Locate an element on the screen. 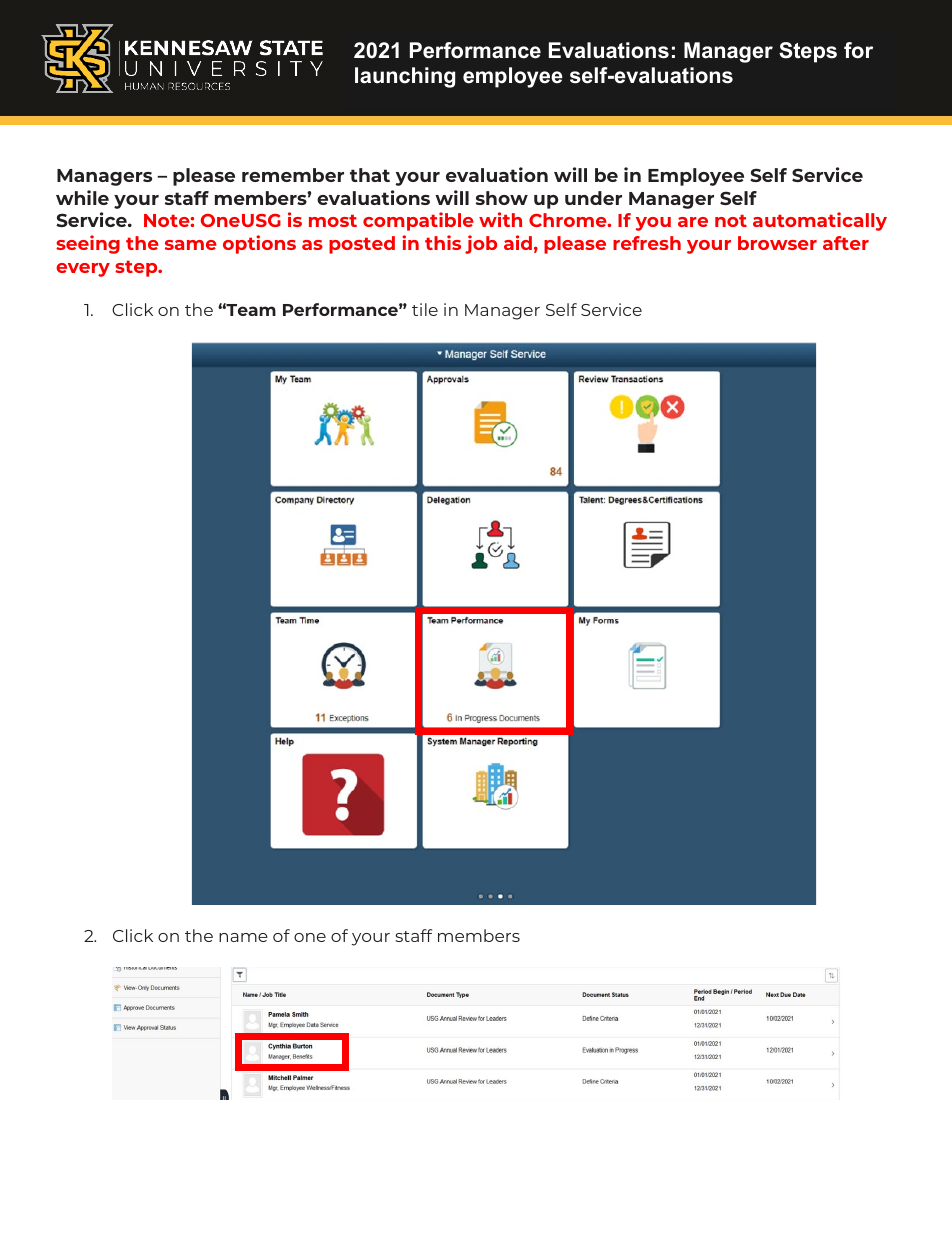  tile is located at coordinates (425, 309).
